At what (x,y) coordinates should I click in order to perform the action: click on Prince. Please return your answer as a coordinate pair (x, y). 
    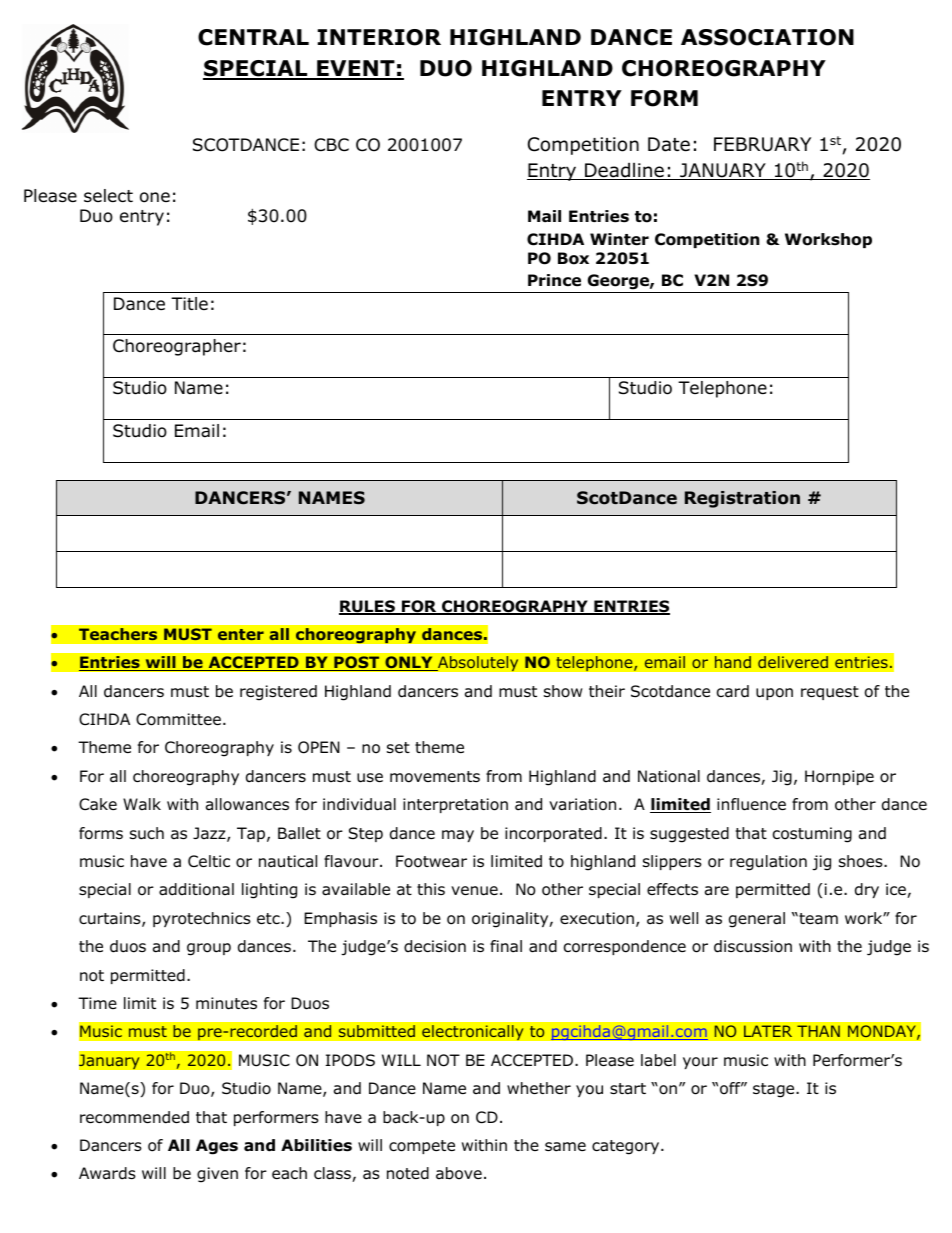
    Looking at the image, I should click on (554, 280).
